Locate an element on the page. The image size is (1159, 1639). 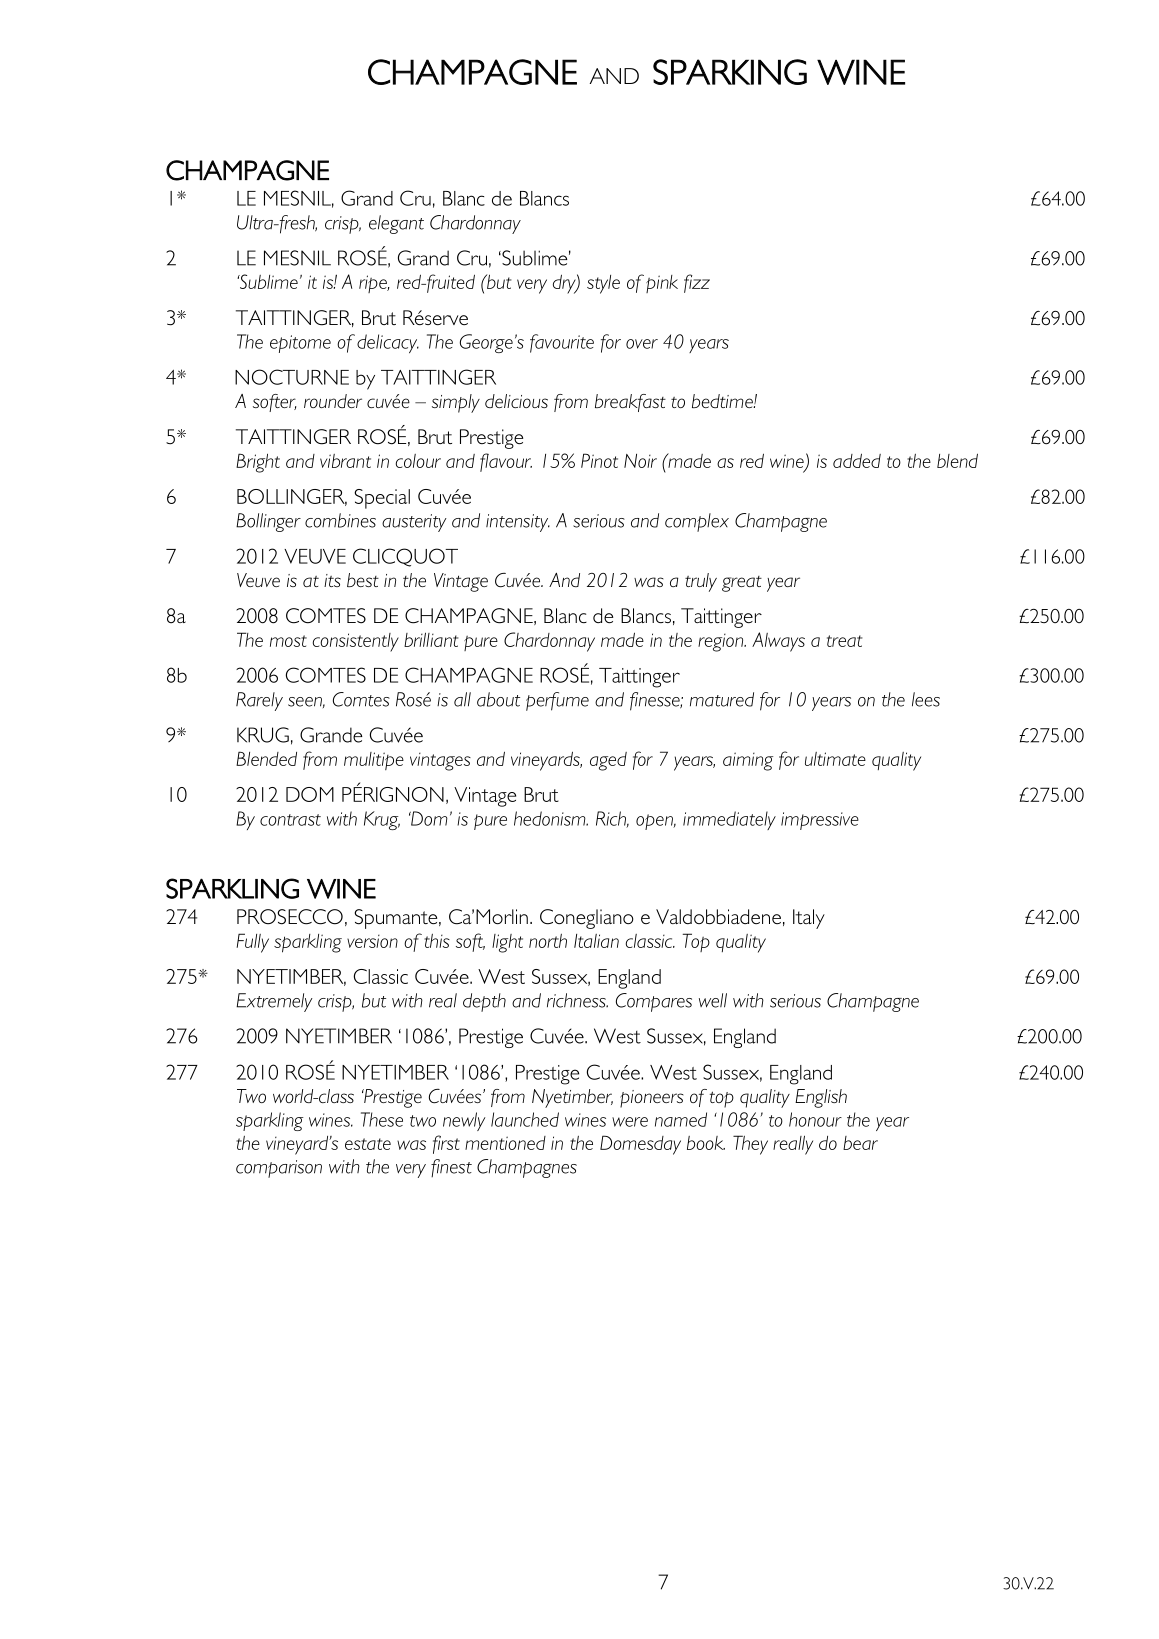
contrast is located at coordinates (290, 820).
